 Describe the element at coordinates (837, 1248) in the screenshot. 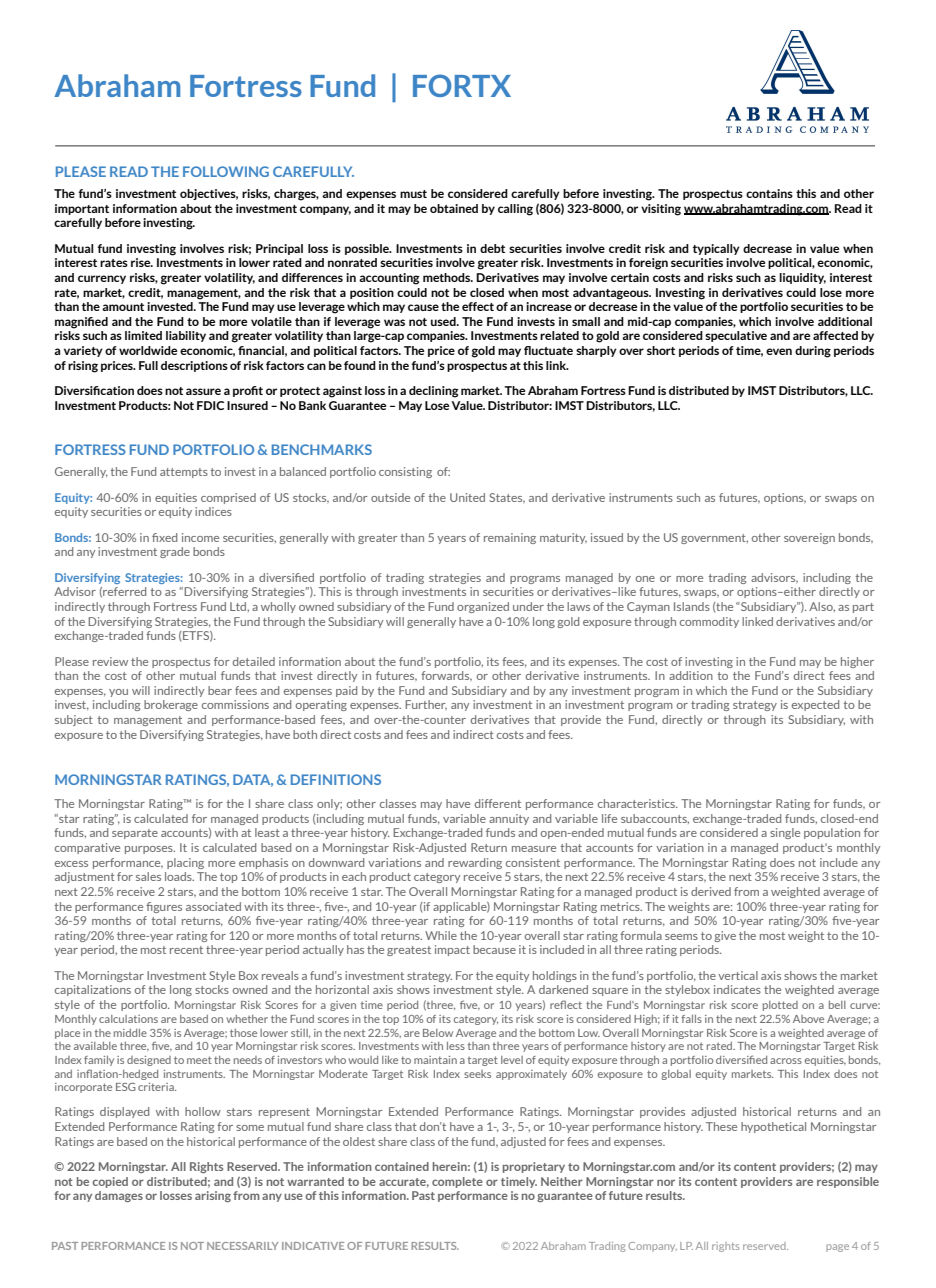

I see `page` at that location.
